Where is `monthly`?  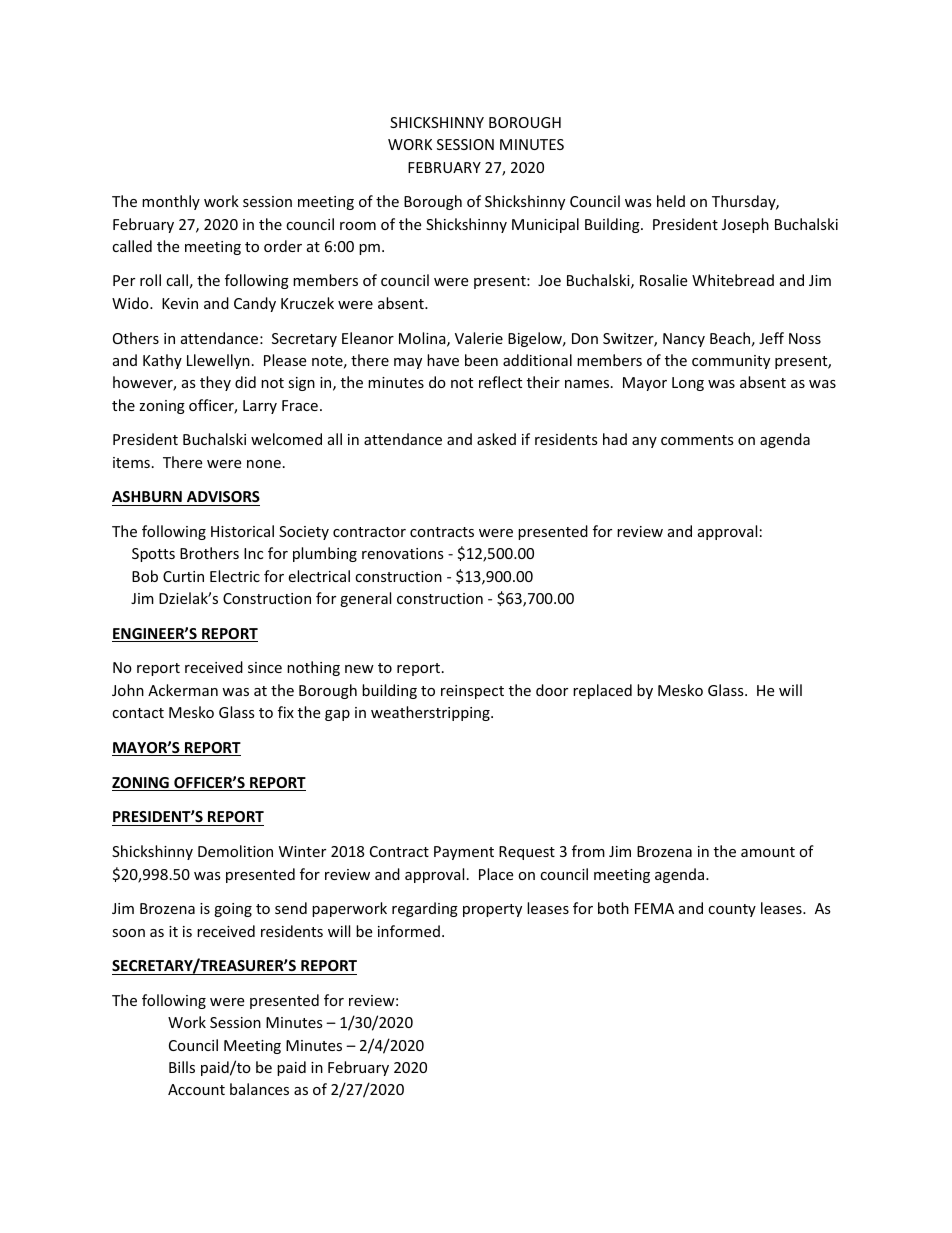 monthly is located at coordinates (171, 202).
